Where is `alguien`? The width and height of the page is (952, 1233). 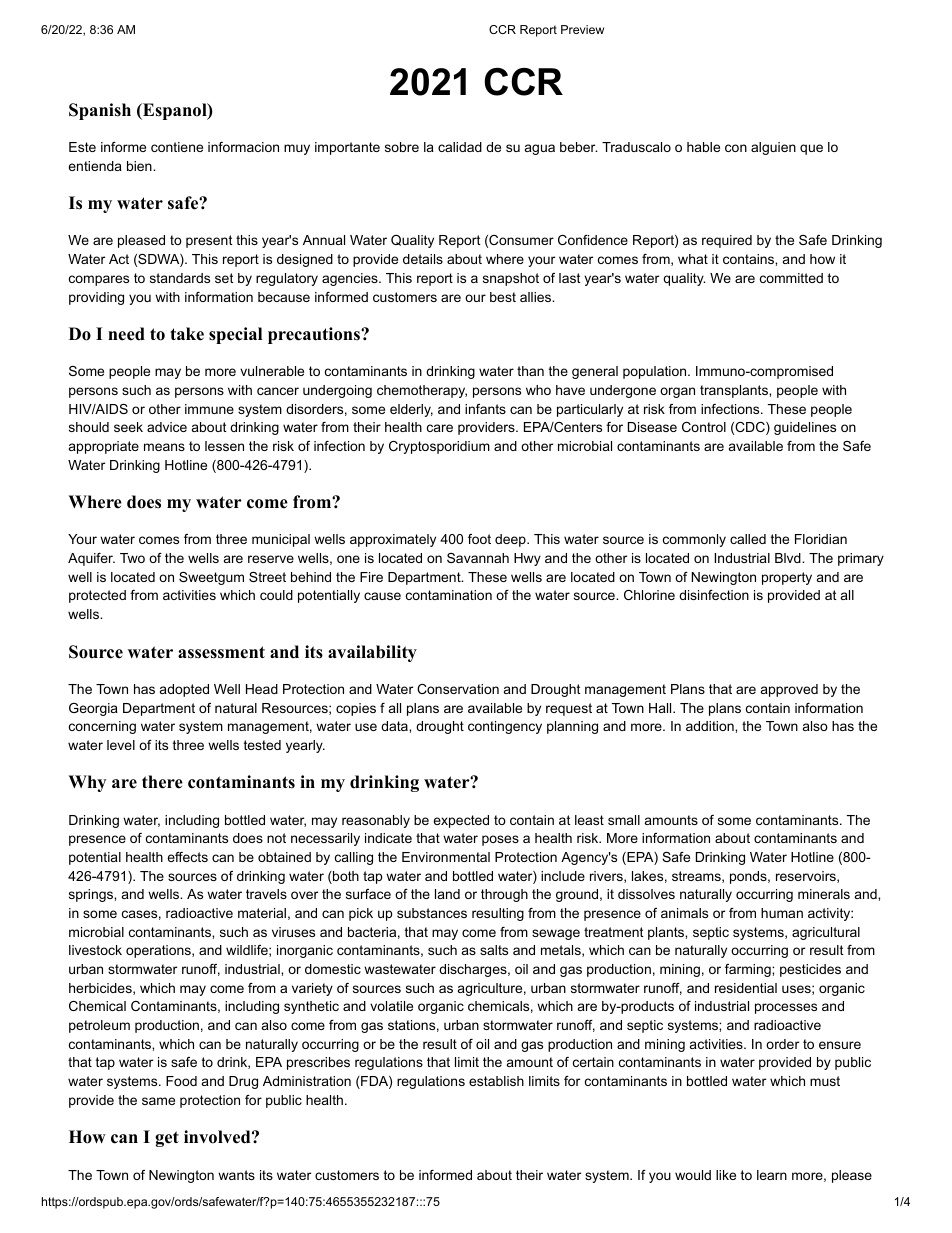
alguien is located at coordinates (773, 148).
